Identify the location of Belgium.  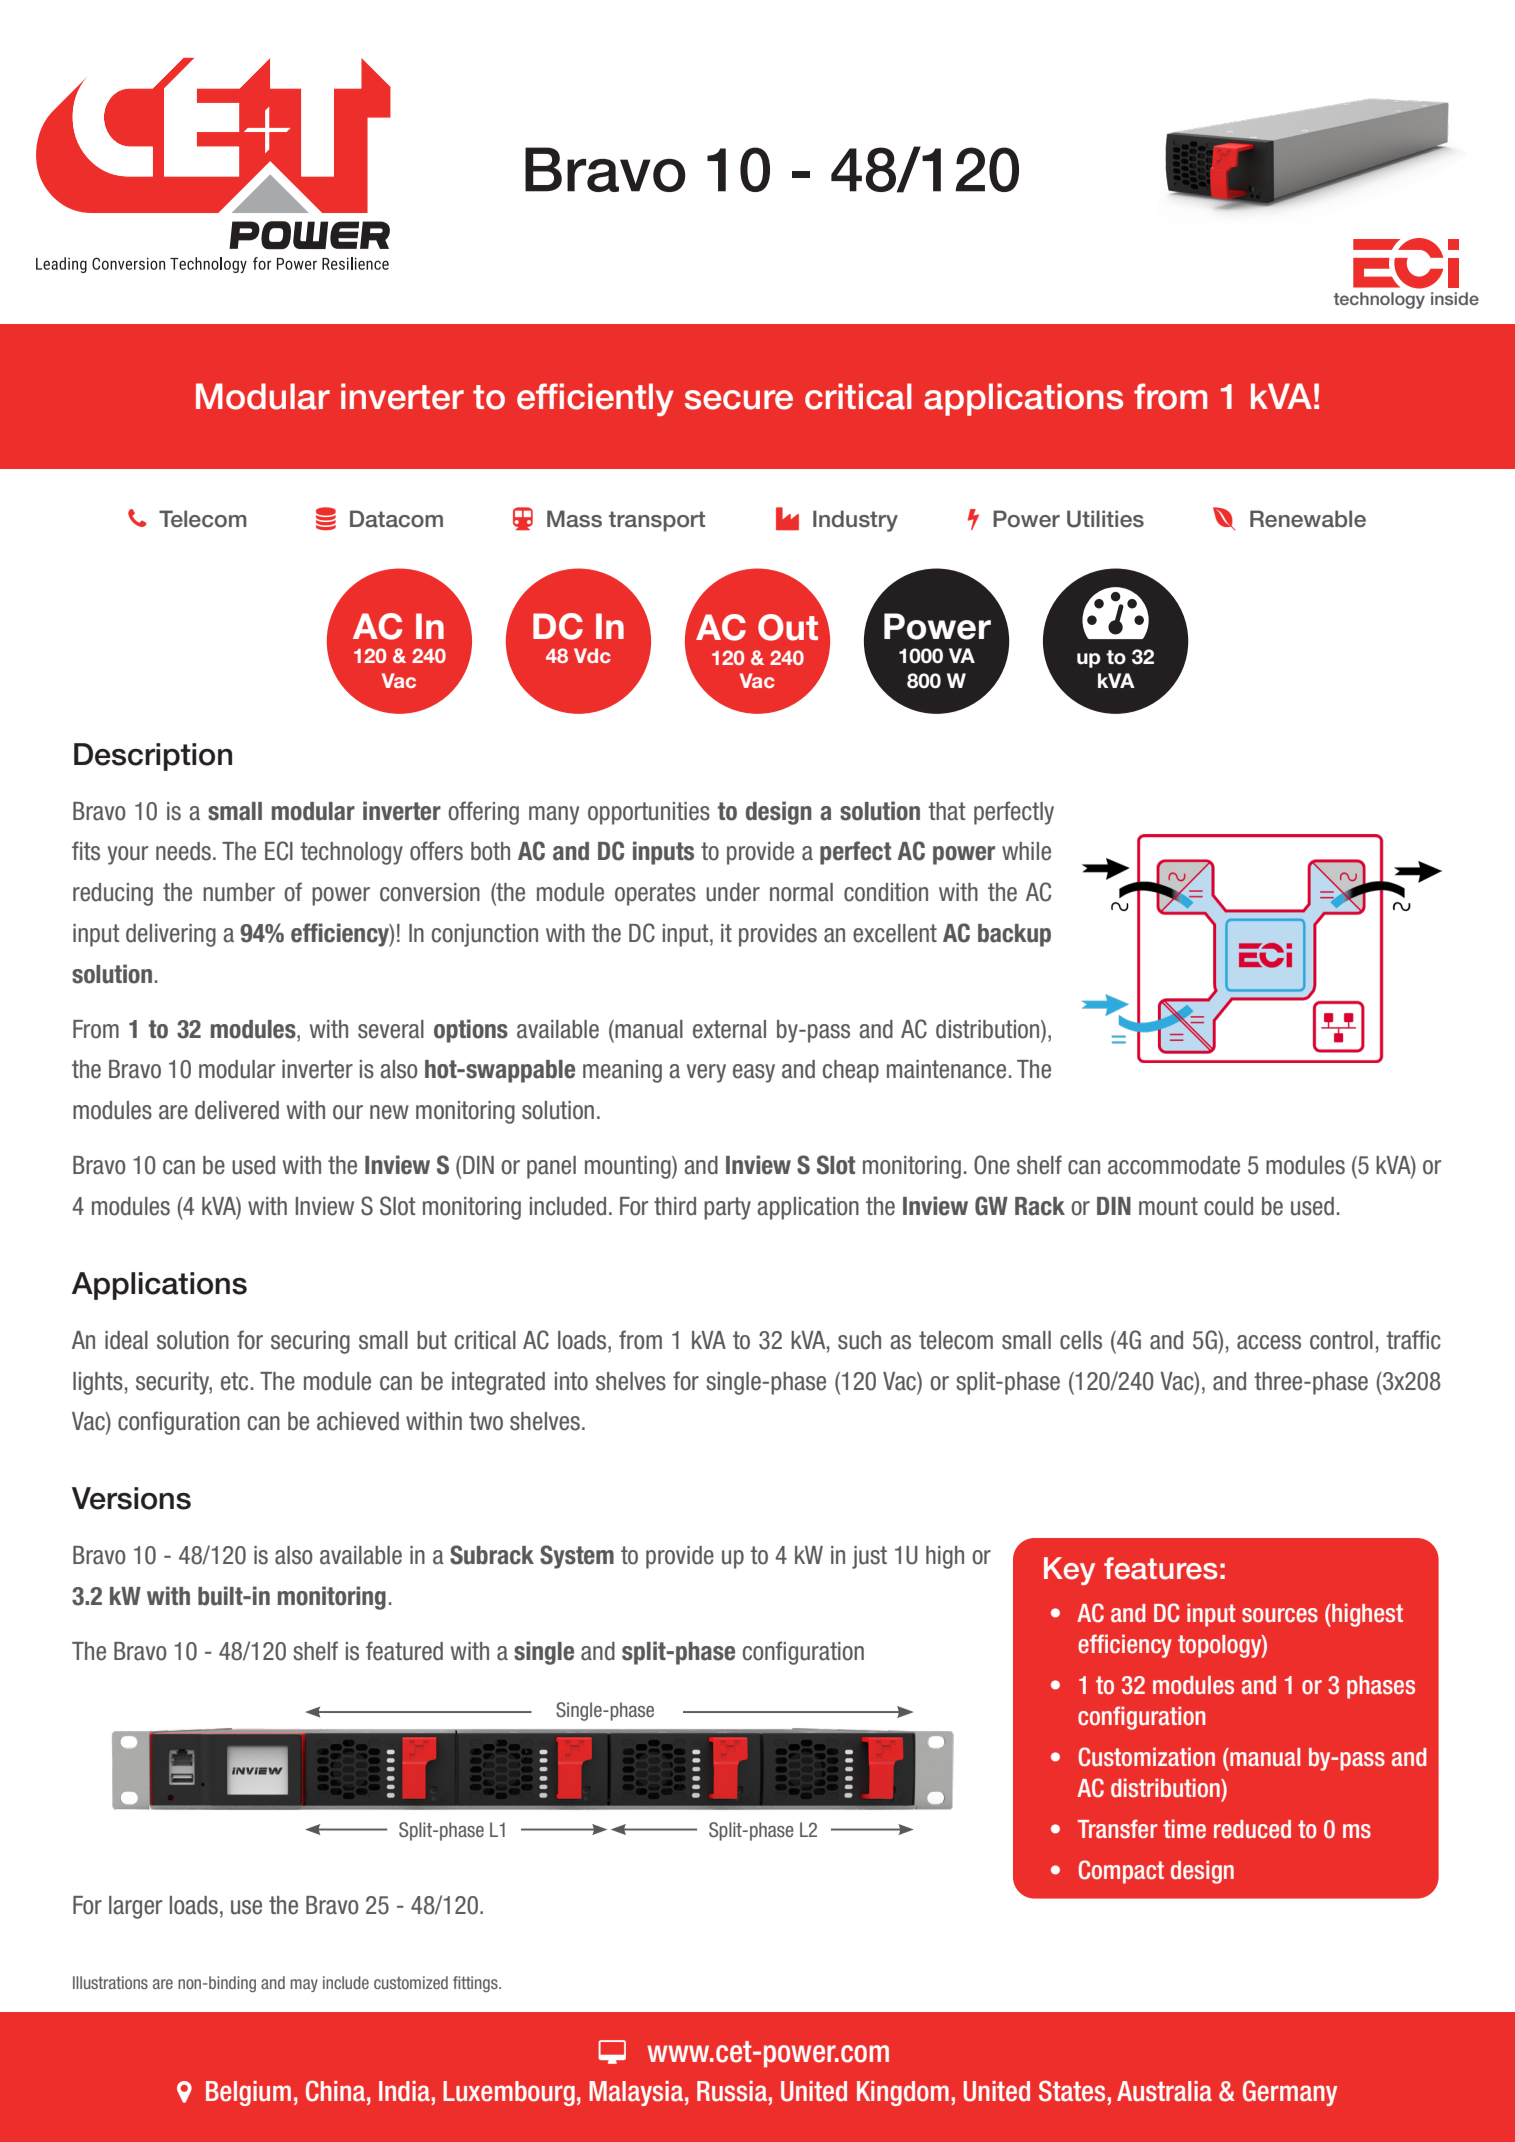
(248, 2093).
